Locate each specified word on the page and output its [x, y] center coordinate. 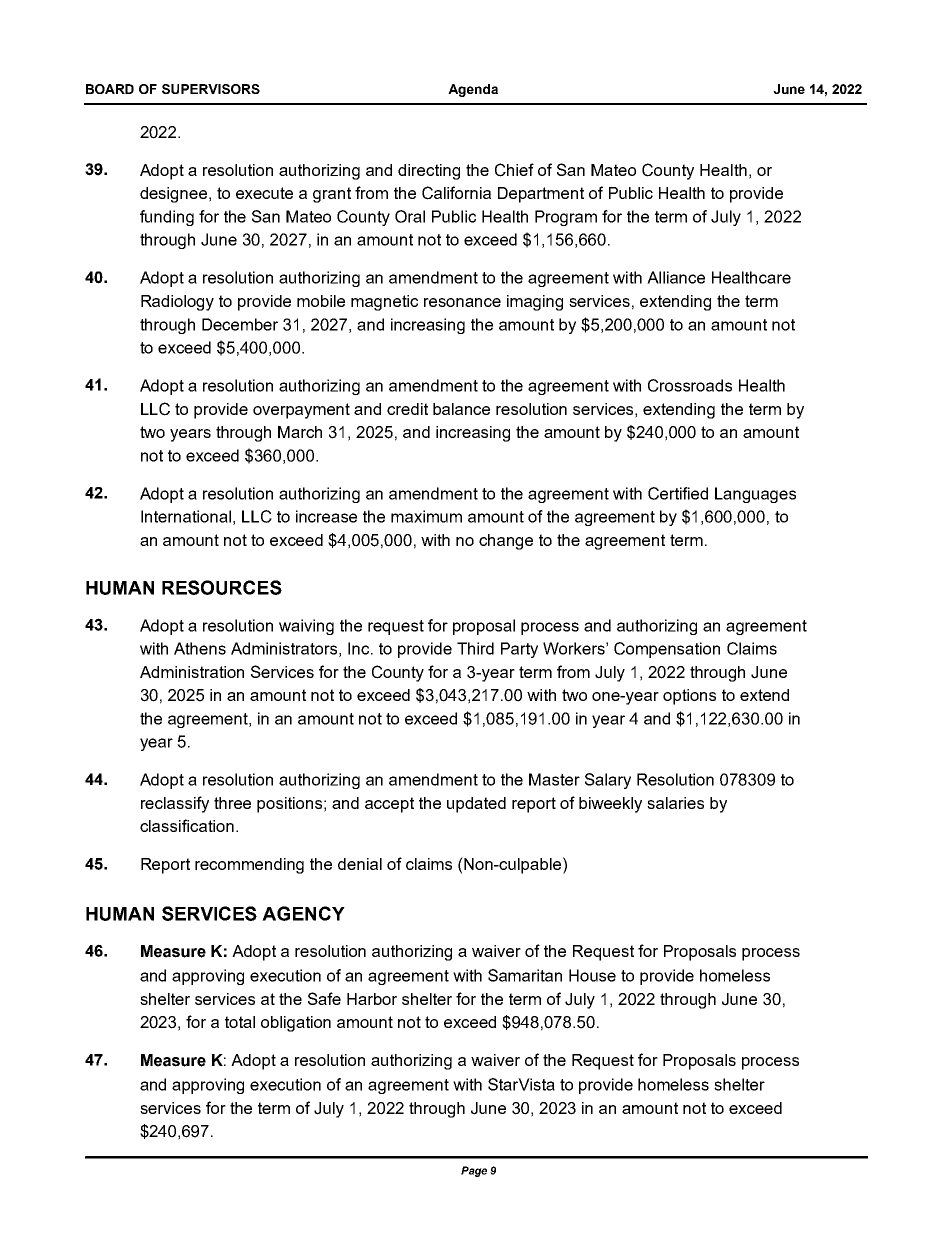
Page [474, 1171]
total [240, 1022]
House [592, 975]
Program [566, 218]
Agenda [473, 90]
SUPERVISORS [211, 89]
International [186, 516]
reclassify [175, 804]
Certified [678, 493]
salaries [675, 803]
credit [407, 409]
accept [389, 805]
